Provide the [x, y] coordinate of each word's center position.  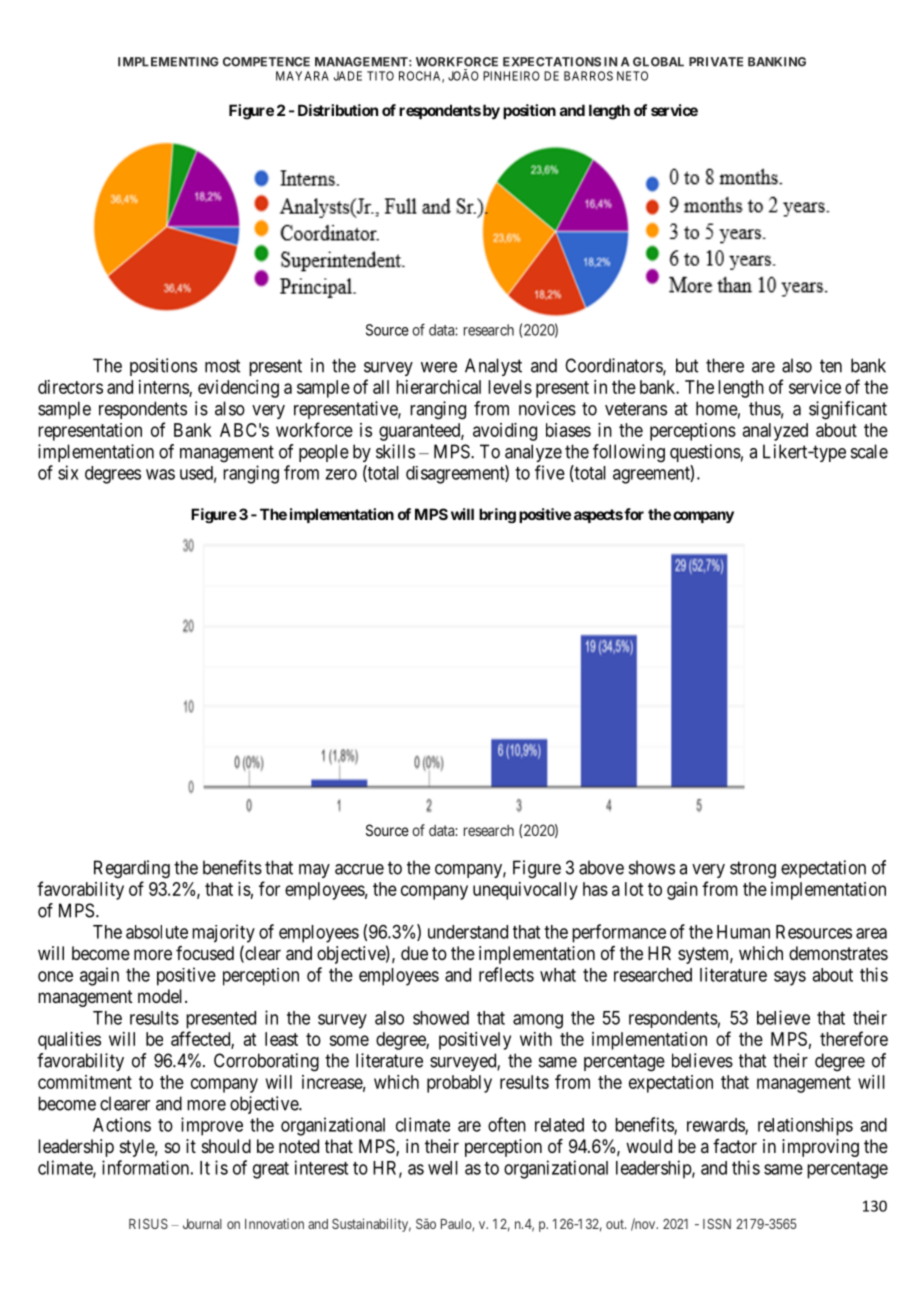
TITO [380, 76]
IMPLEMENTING [168, 62]
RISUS [148, 1223]
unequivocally [525, 891]
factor [735, 1146]
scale [869, 451]
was [160, 474]
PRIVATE [716, 62]
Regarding [132, 869]
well [443, 1168]
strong [753, 870]
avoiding [505, 432]
